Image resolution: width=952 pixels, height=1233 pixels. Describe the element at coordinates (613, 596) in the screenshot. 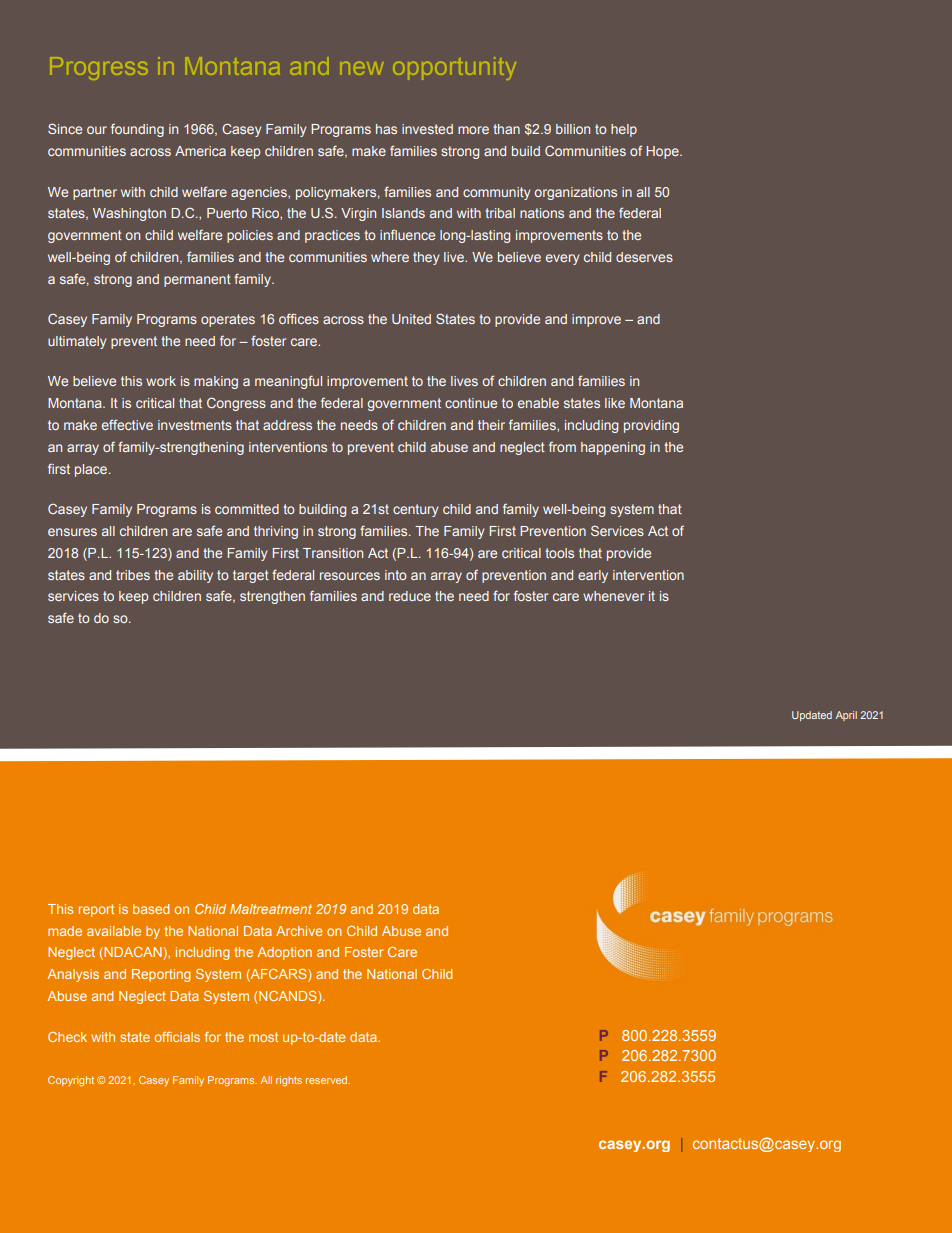

I see `whenever` at that location.
